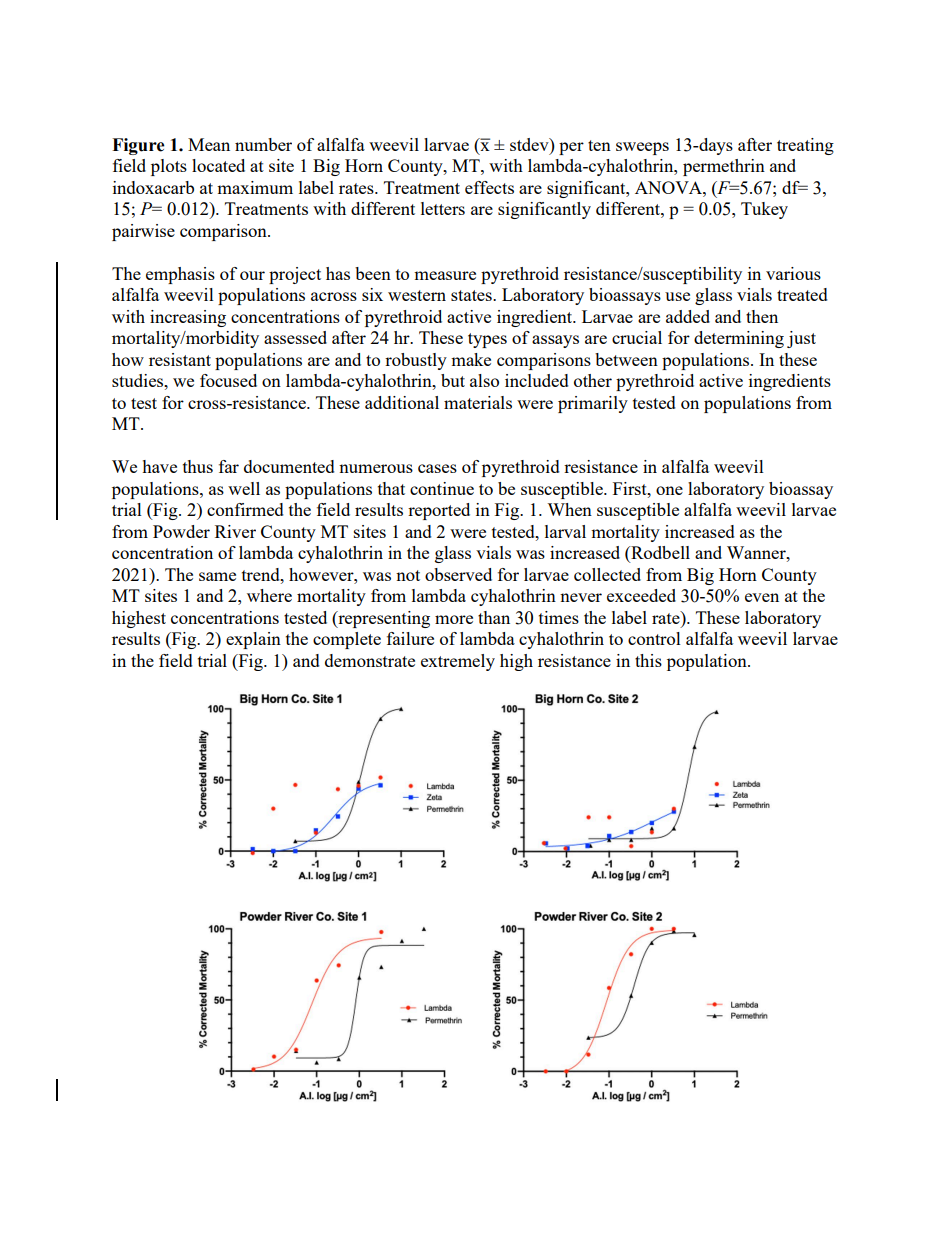 This screenshot has height=1233, width=952. What do you see at coordinates (218, 165) in the screenshot?
I see `located` at bounding box center [218, 165].
